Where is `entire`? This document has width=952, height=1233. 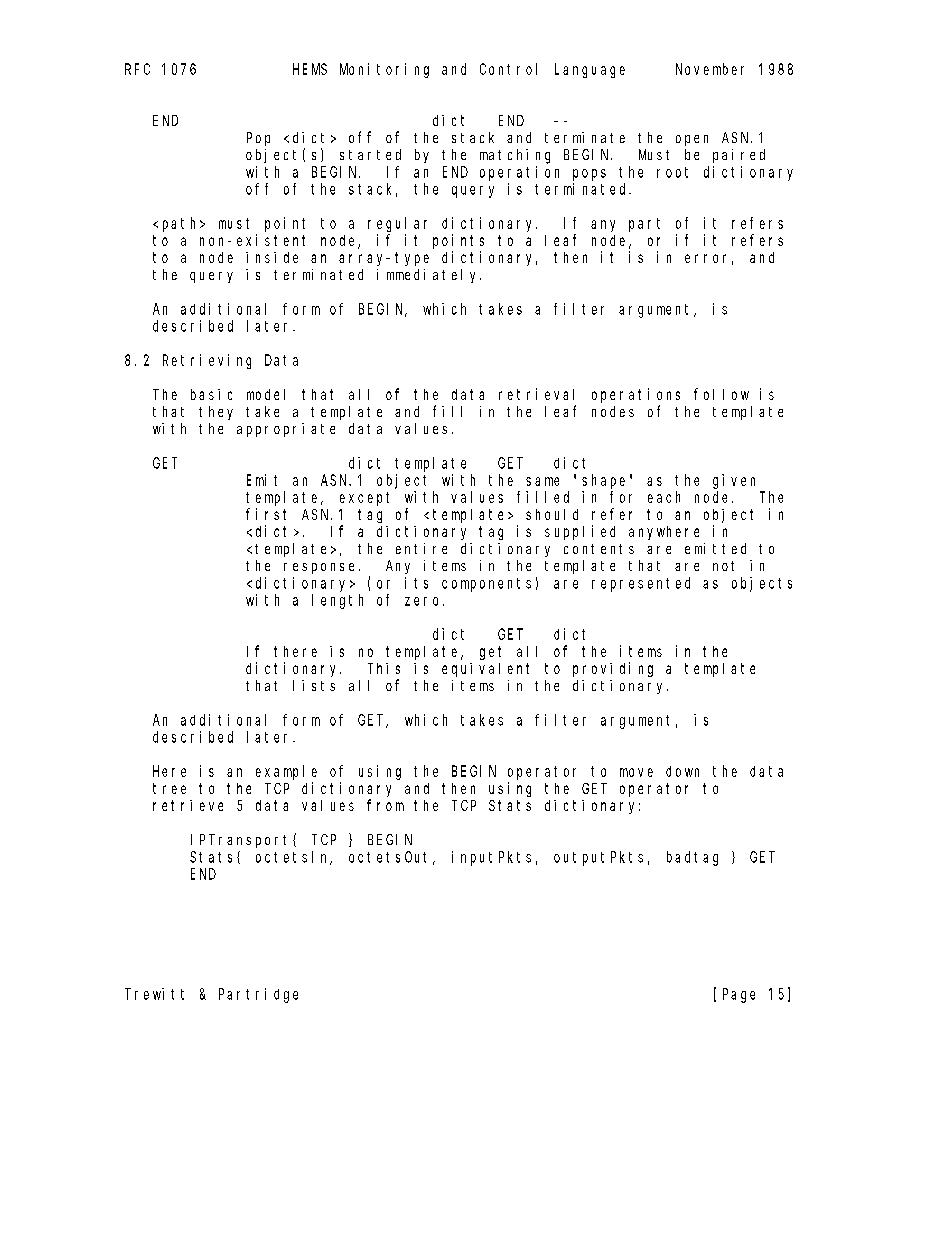 entire is located at coordinates (421, 548).
